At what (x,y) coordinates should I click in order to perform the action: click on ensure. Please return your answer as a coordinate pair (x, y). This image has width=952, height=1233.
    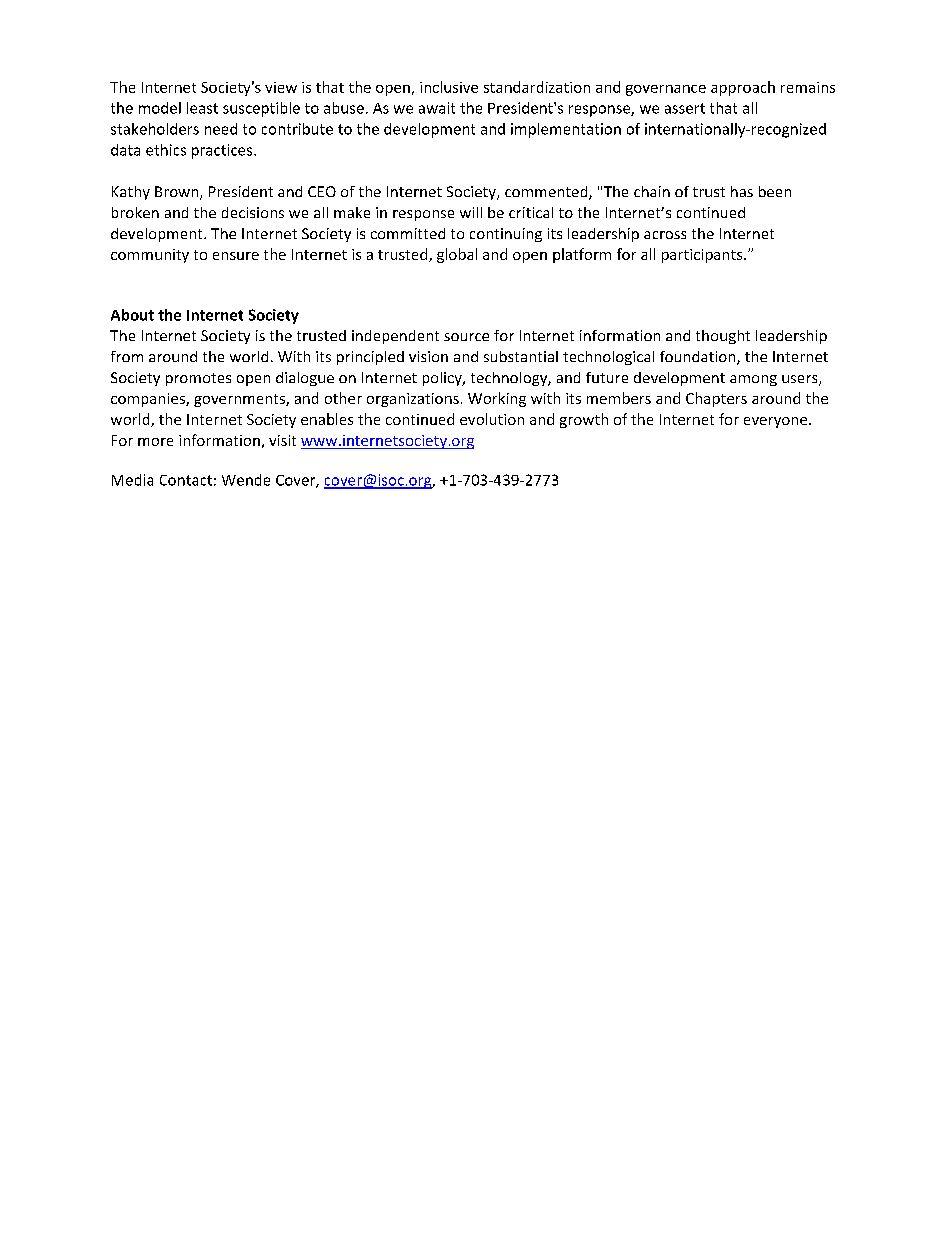
    Looking at the image, I should click on (236, 256).
